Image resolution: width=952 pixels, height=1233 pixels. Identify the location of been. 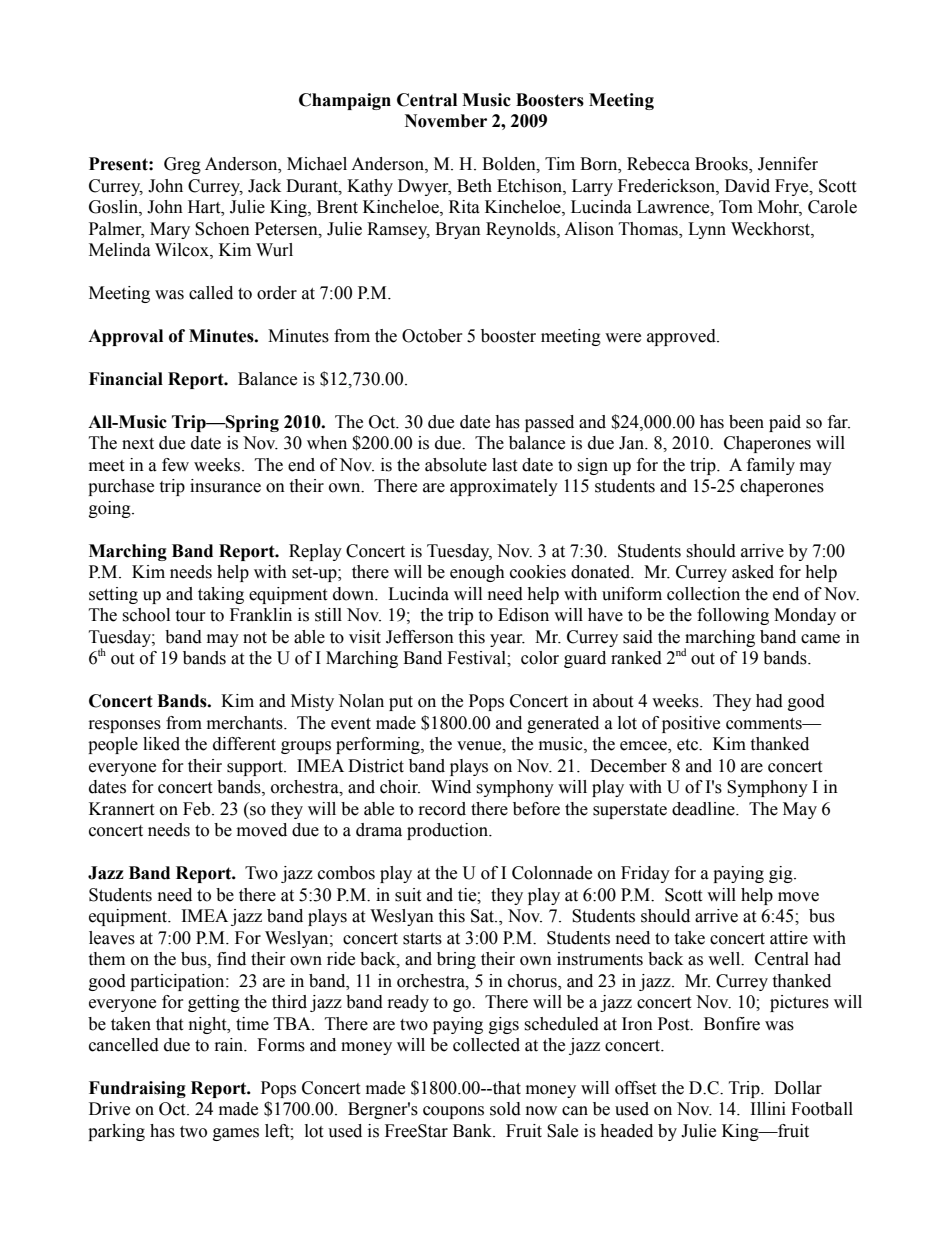
(746, 422).
